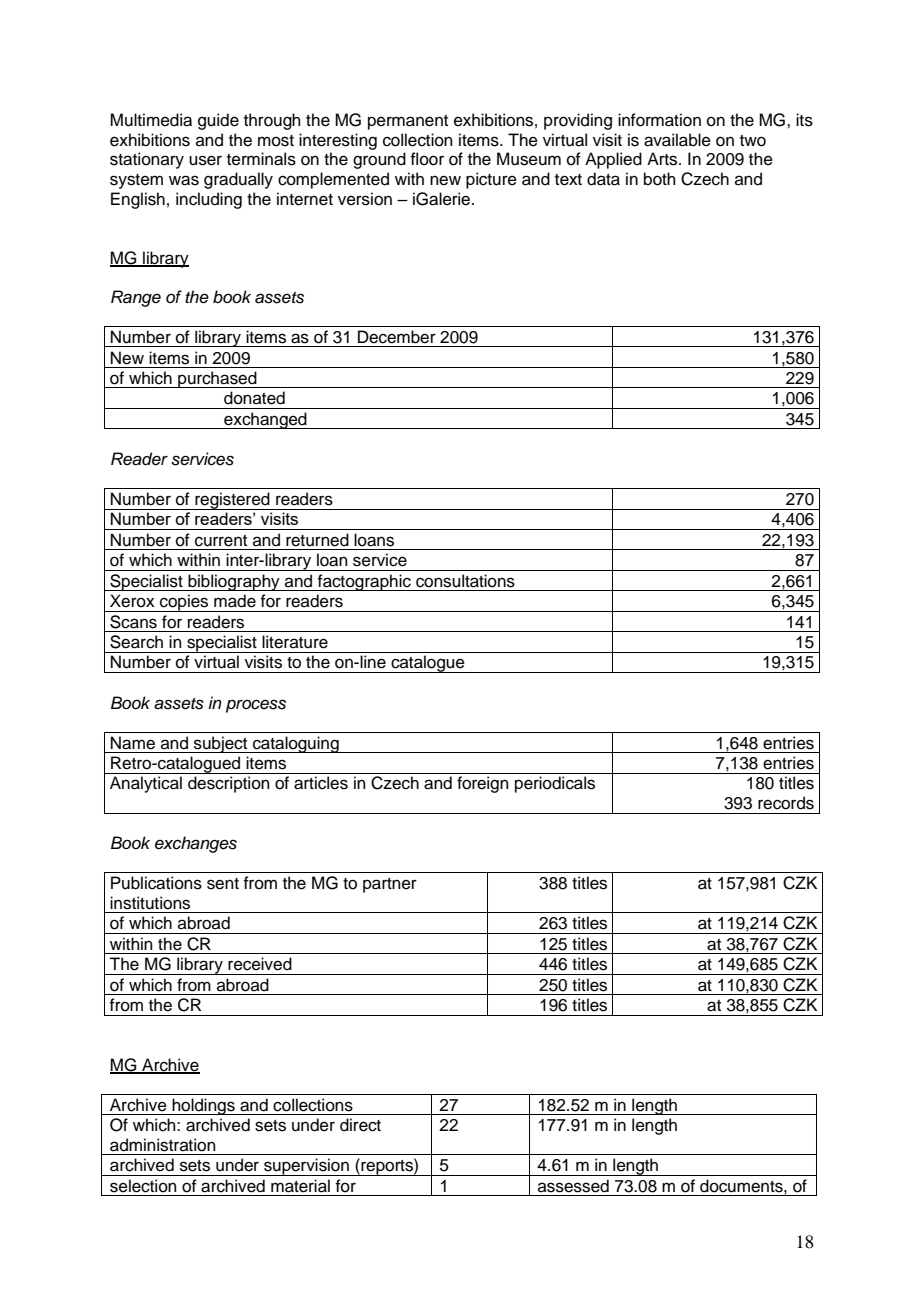 The height and width of the document is (1308, 924). What do you see at coordinates (306, 1167) in the document?
I see `supervision` at bounding box center [306, 1167].
